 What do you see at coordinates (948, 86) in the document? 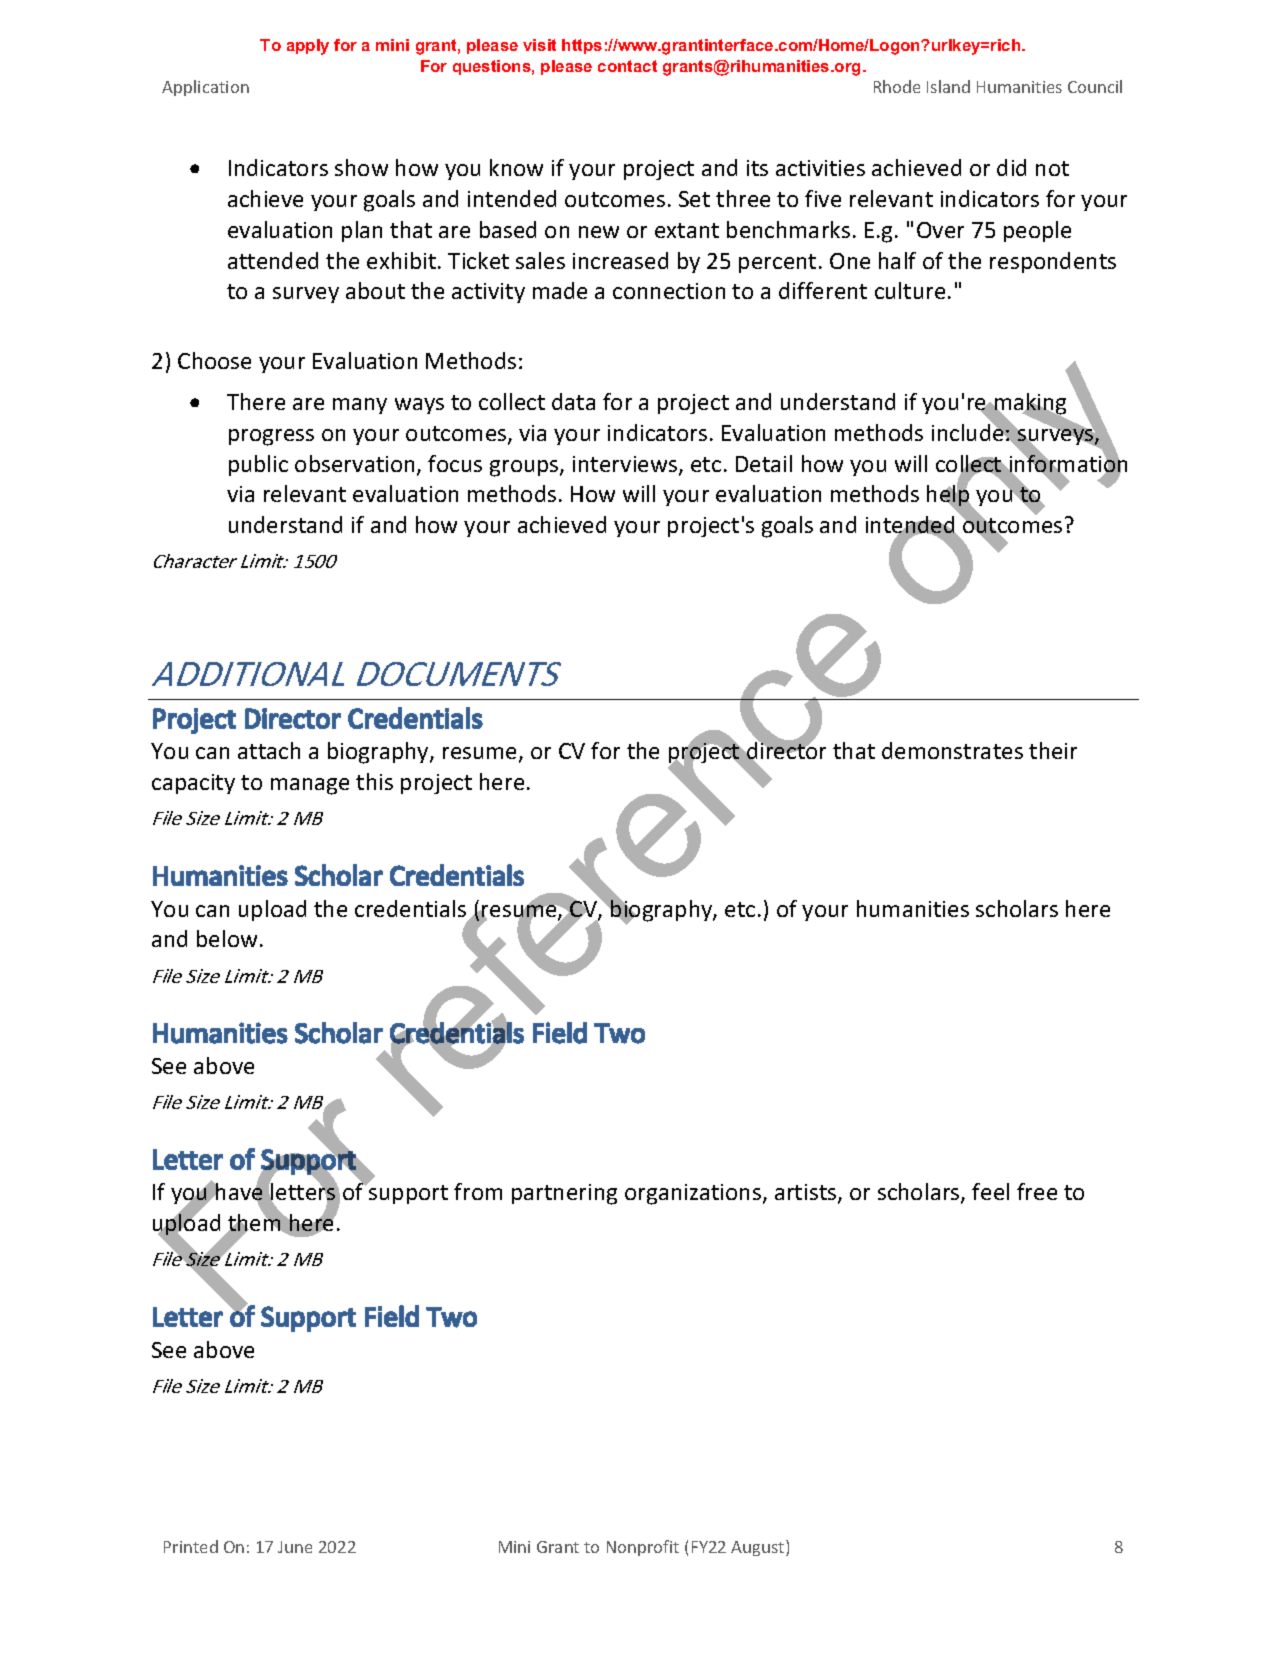
I see `Island` at bounding box center [948, 86].
